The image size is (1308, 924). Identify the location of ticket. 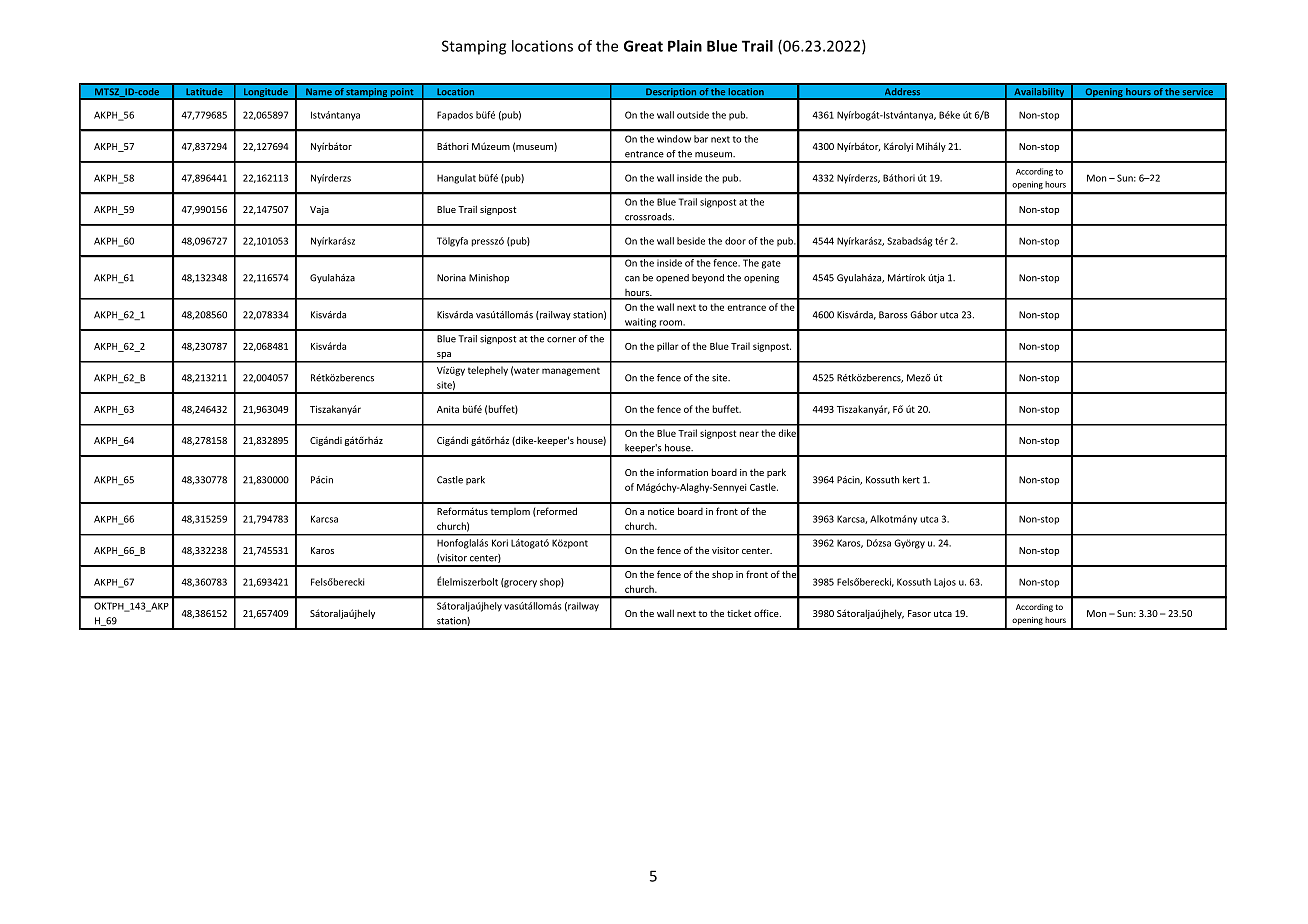
(739, 613).
